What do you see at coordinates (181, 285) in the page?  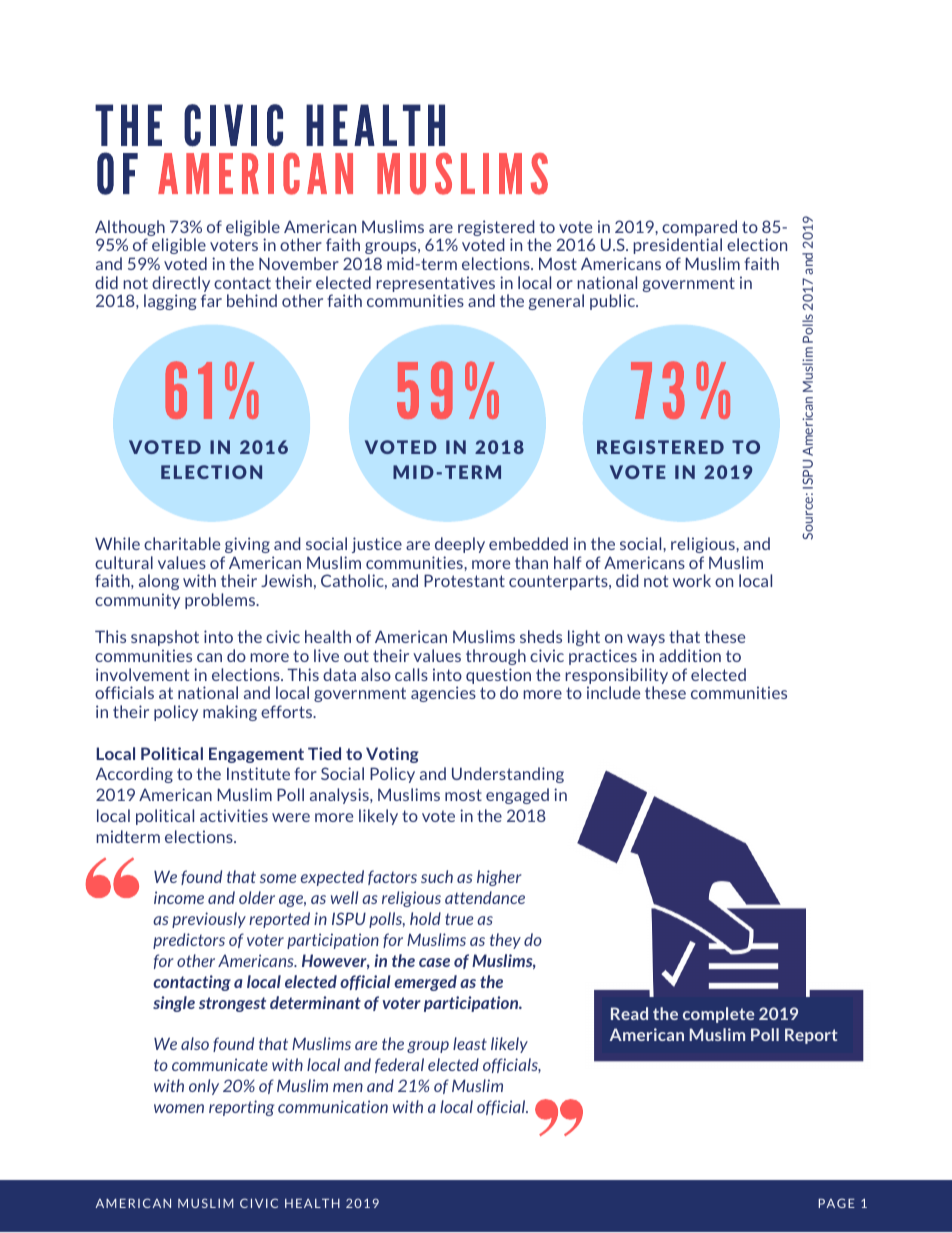 I see `directly` at bounding box center [181, 285].
